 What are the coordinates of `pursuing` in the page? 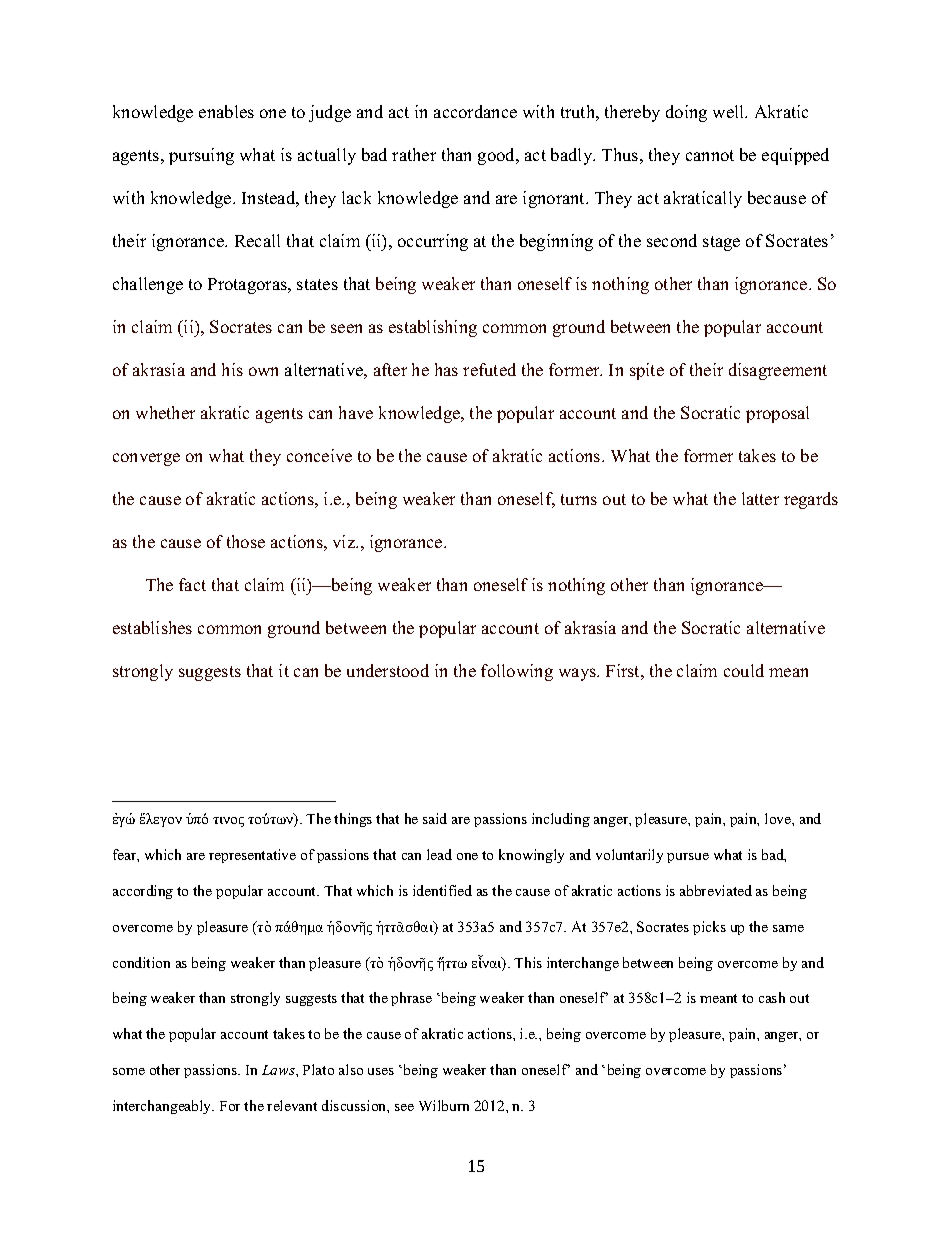 It's located at (201, 156).
